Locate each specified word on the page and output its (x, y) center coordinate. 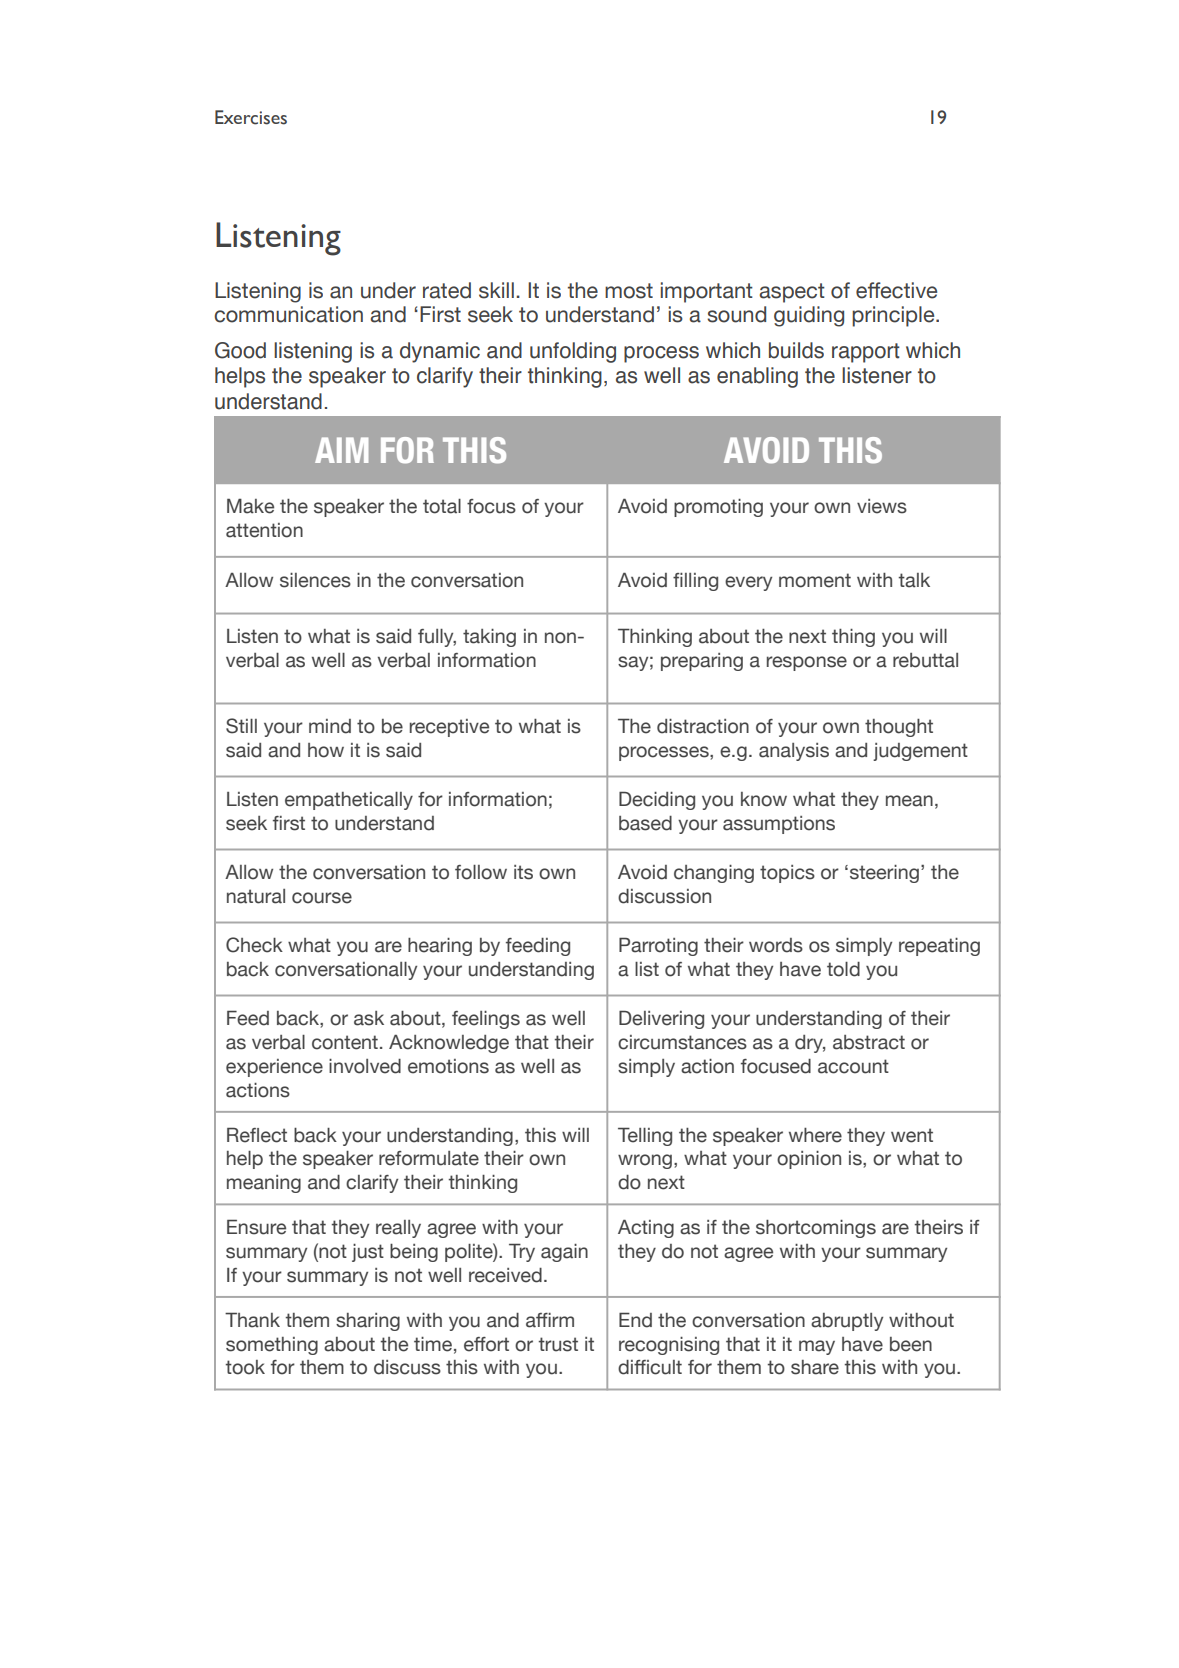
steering (884, 874)
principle (894, 316)
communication (288, 314)
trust (558, 1344)
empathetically (349, 801)
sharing (368, 1322)
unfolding (573, 352)
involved (365, 1066)
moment (815, 580)
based (645, 823)
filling (695, 582)
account (853, 1066)
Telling (645, 1136)
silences (315, 580)
